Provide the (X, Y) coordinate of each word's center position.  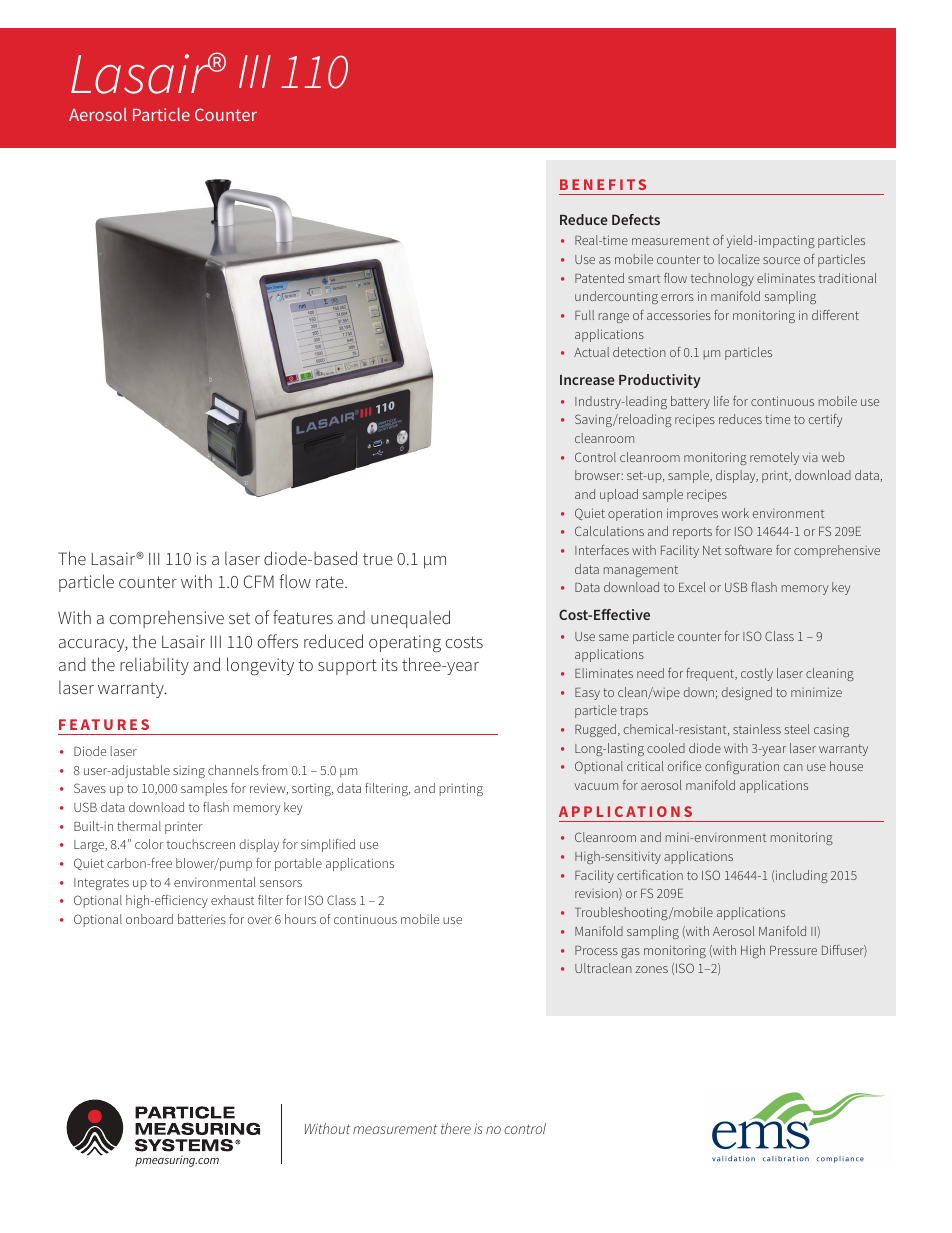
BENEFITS (603, 184)
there (456, 1128)
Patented (599, 278)
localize (739, 259)
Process (596, 950)
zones (652, 969)
